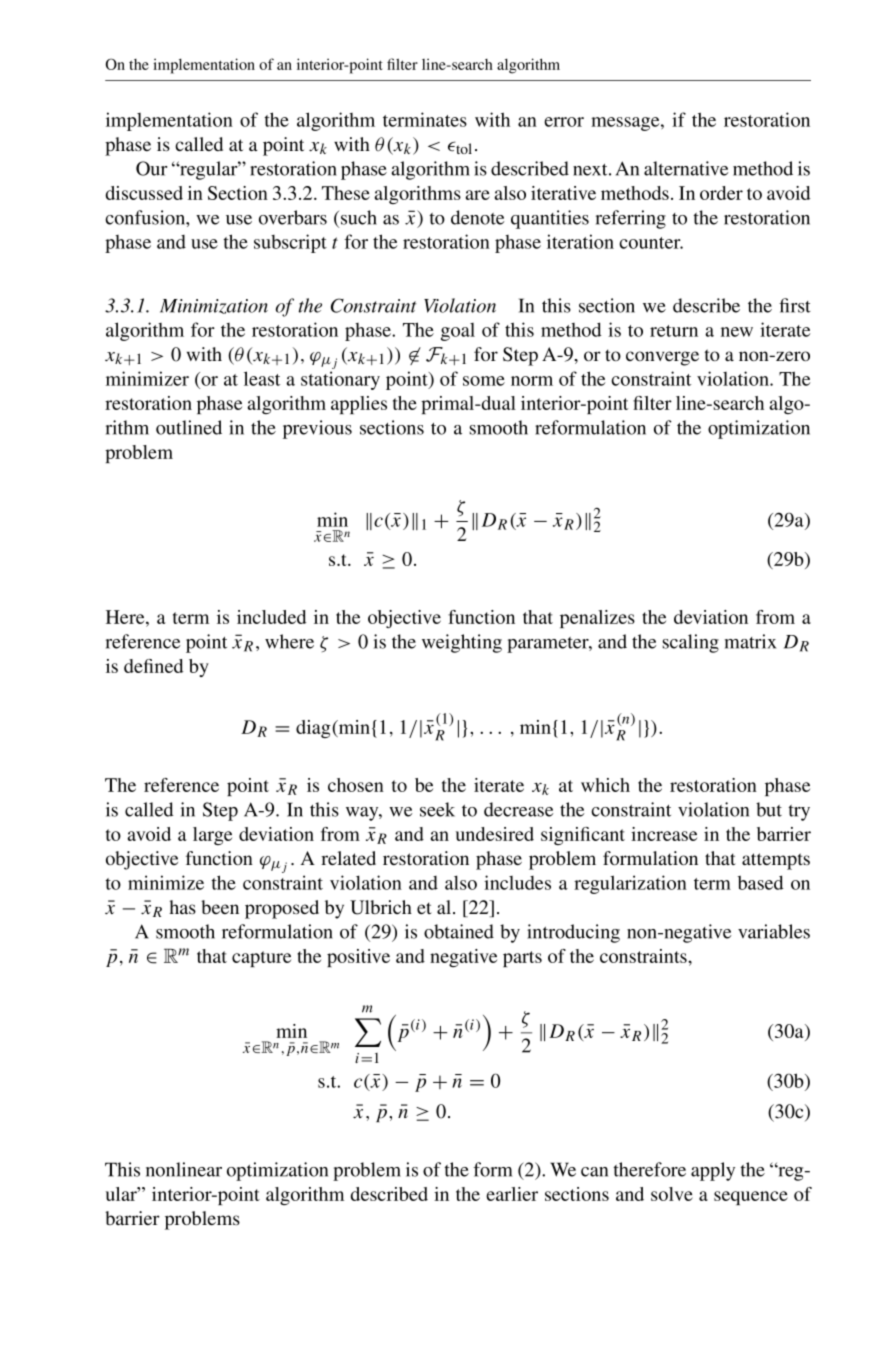 The image size is (896, 1360). What do you see at coordinates (512, 1194) in the document?
I see `earlier` at bounding box center [512, 1194].
